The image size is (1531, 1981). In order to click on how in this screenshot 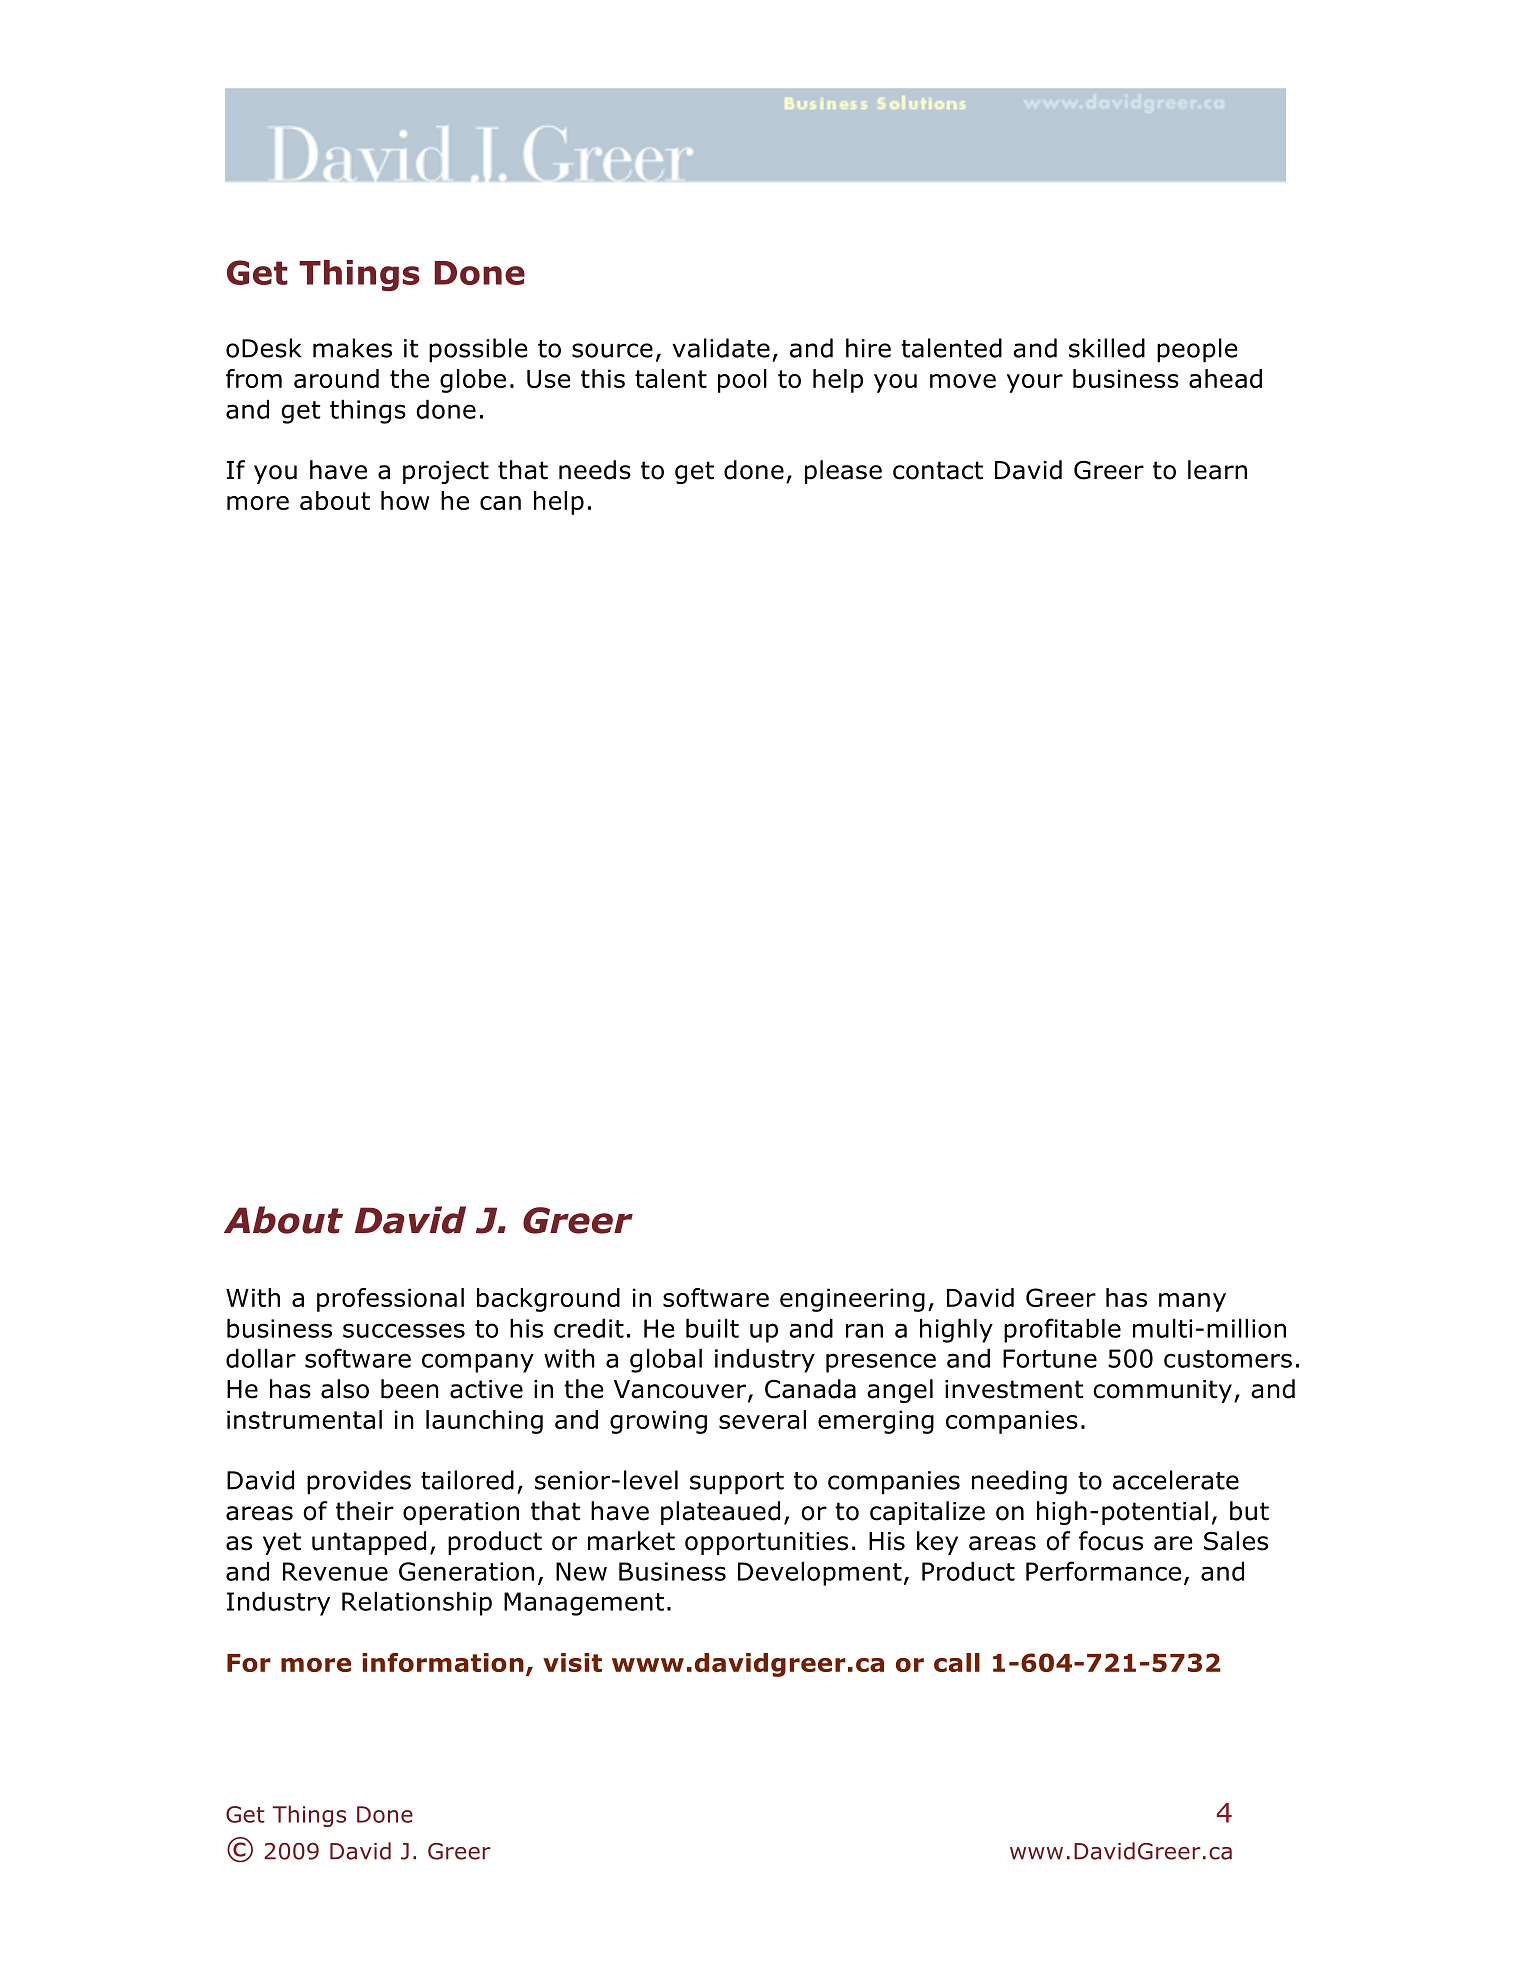, I will do `click(405, 500)`.
